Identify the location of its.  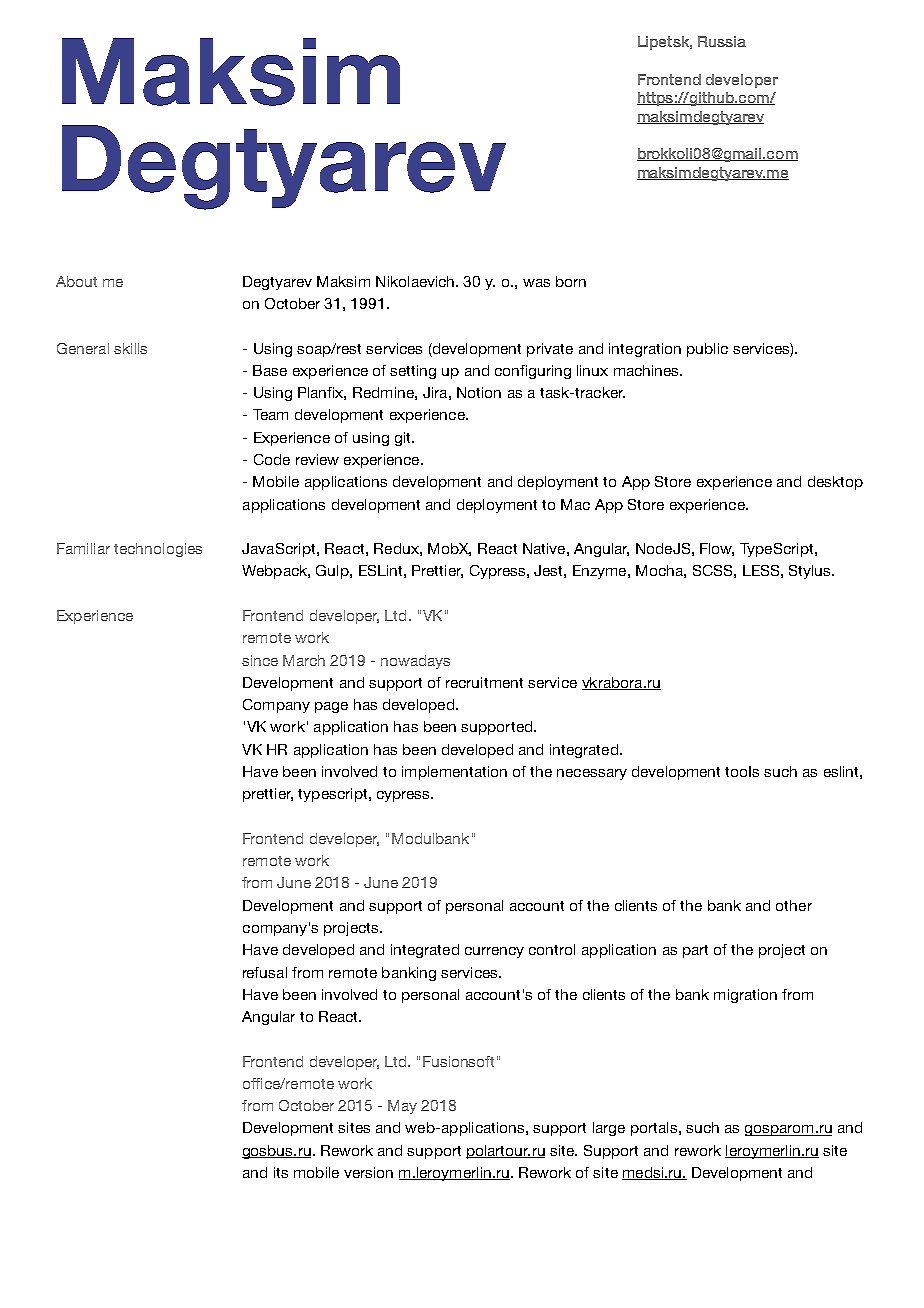
(281, 1172).
